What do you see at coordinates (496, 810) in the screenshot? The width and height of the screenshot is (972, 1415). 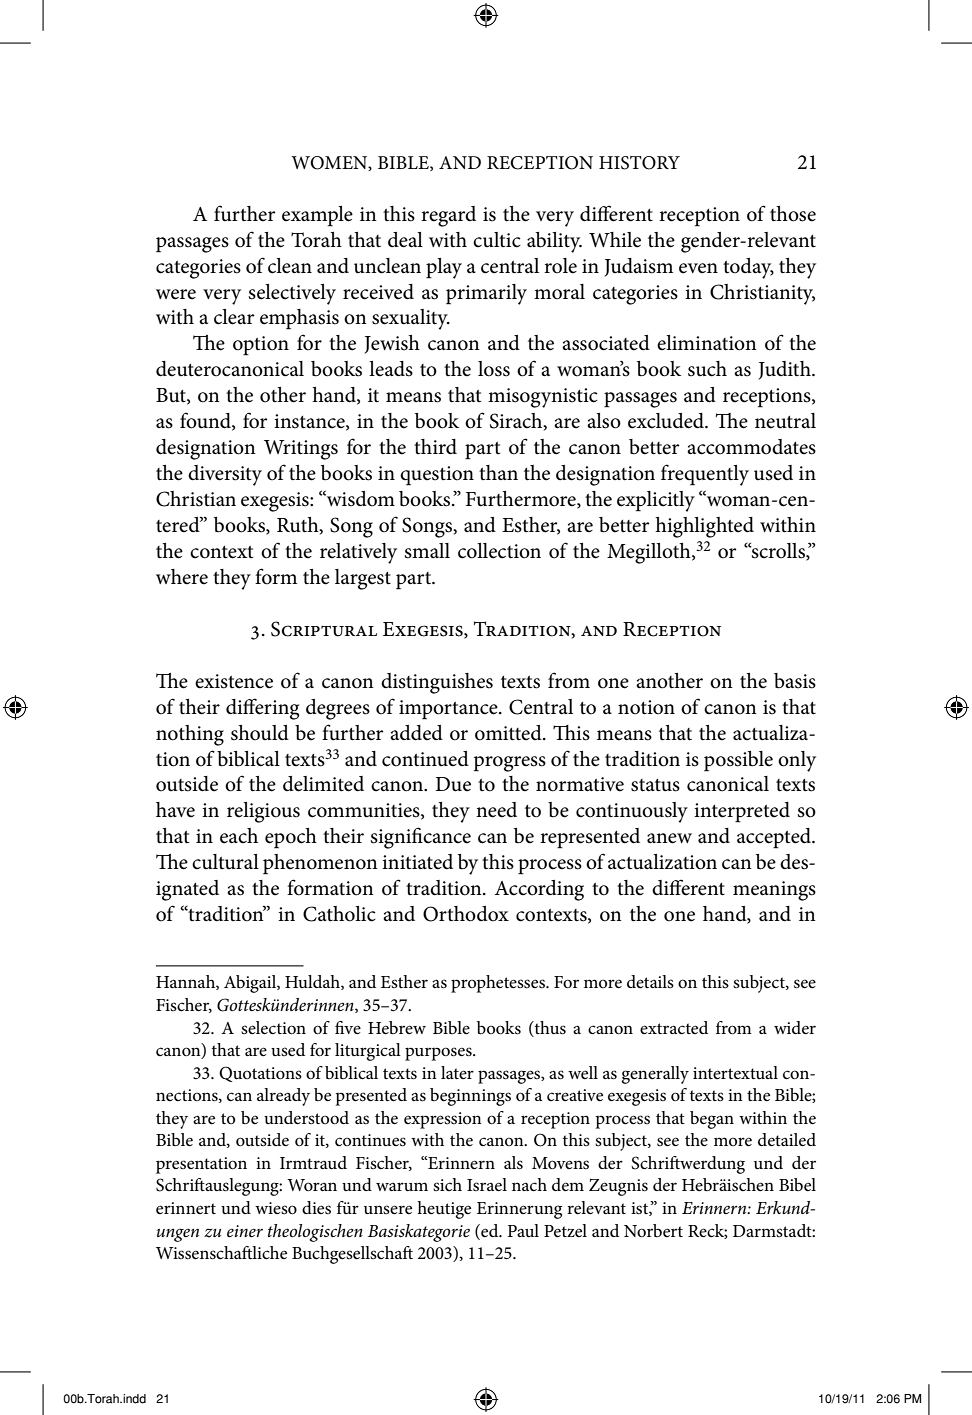 I see `need` at bounding box center [496, 810].
